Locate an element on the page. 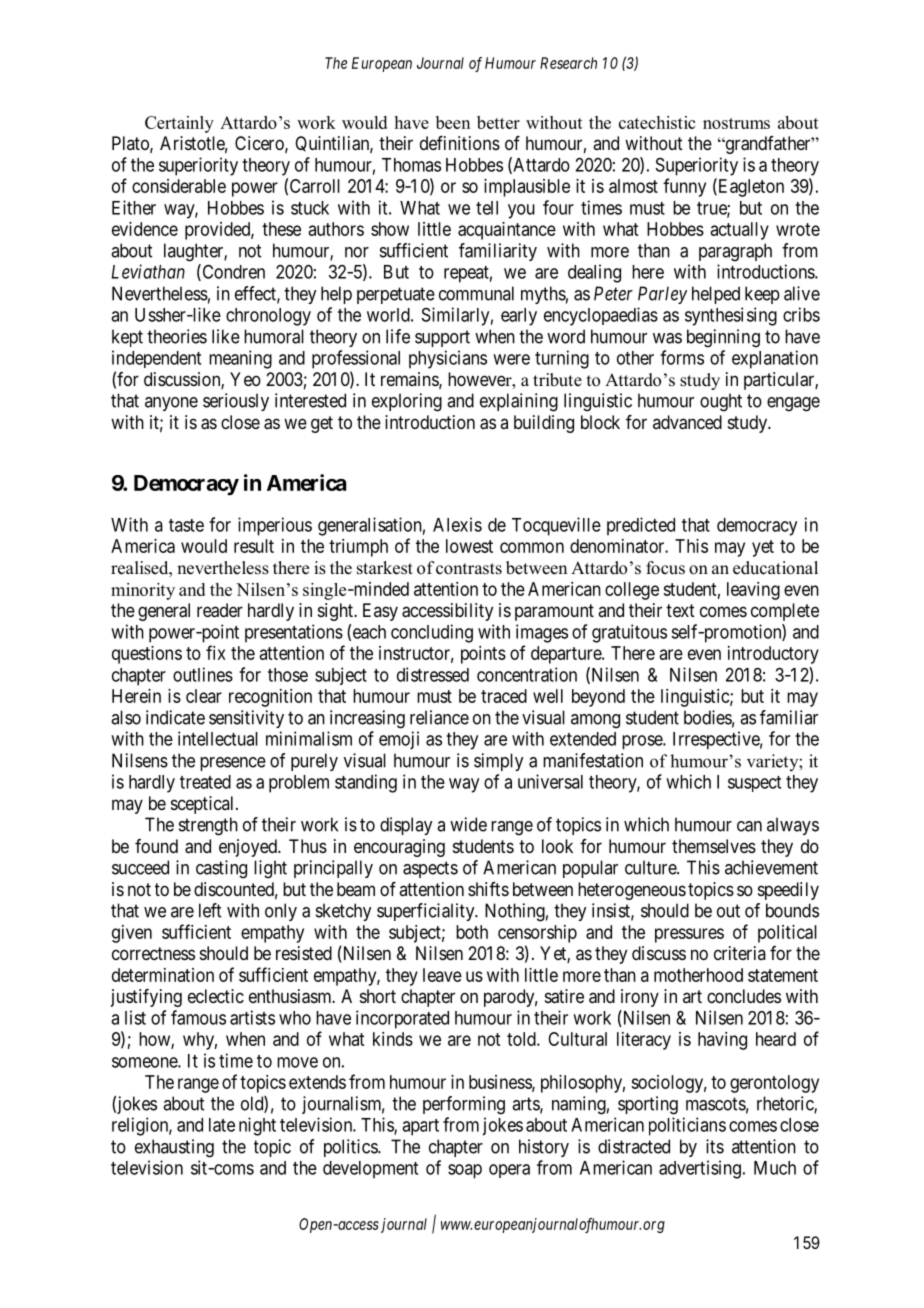 This page has height=1308, width=924. text is located at coordinates (680, 610).
